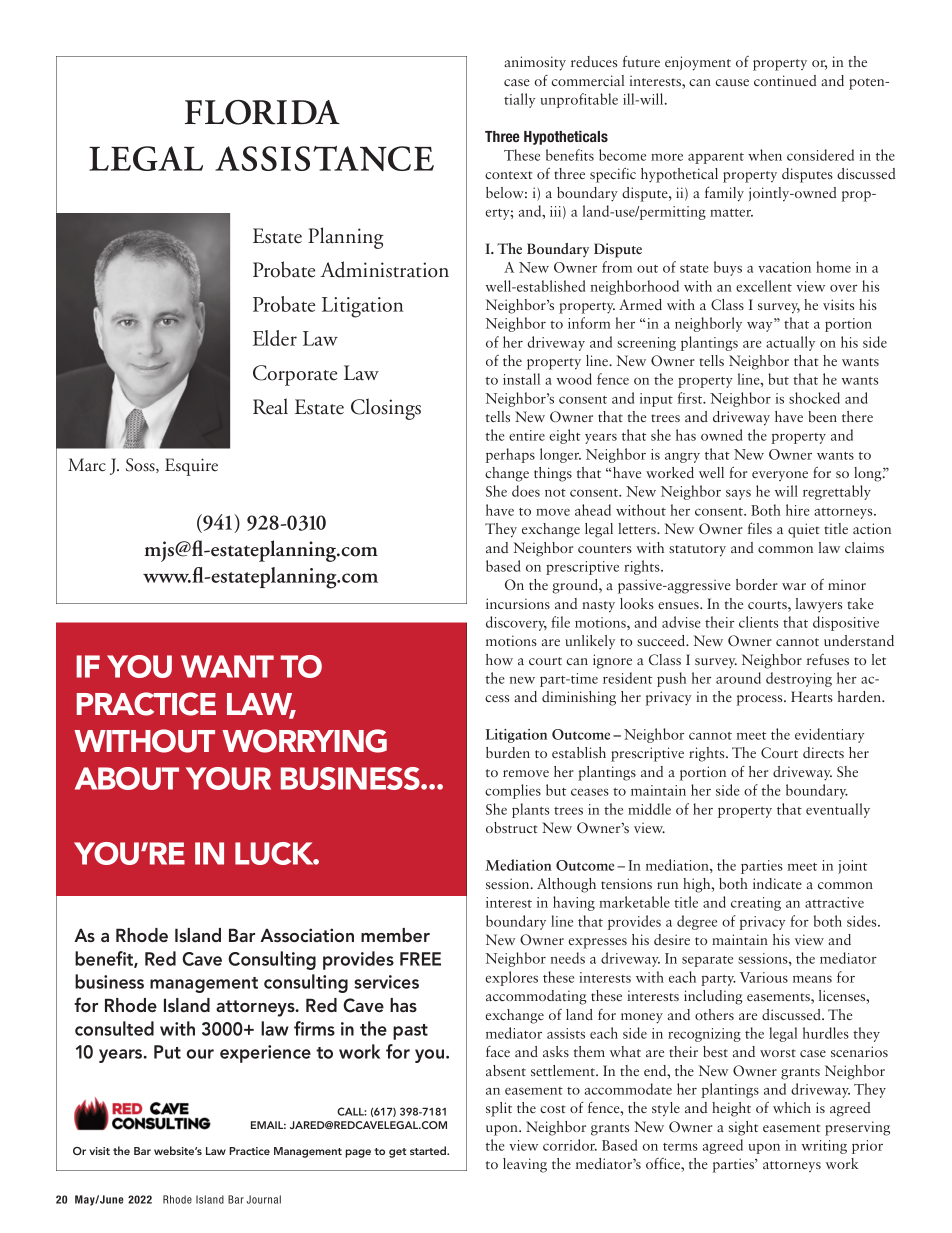  Describe the element at coordinates (785, 80) in the screenshot. I see `continued` at that location.
